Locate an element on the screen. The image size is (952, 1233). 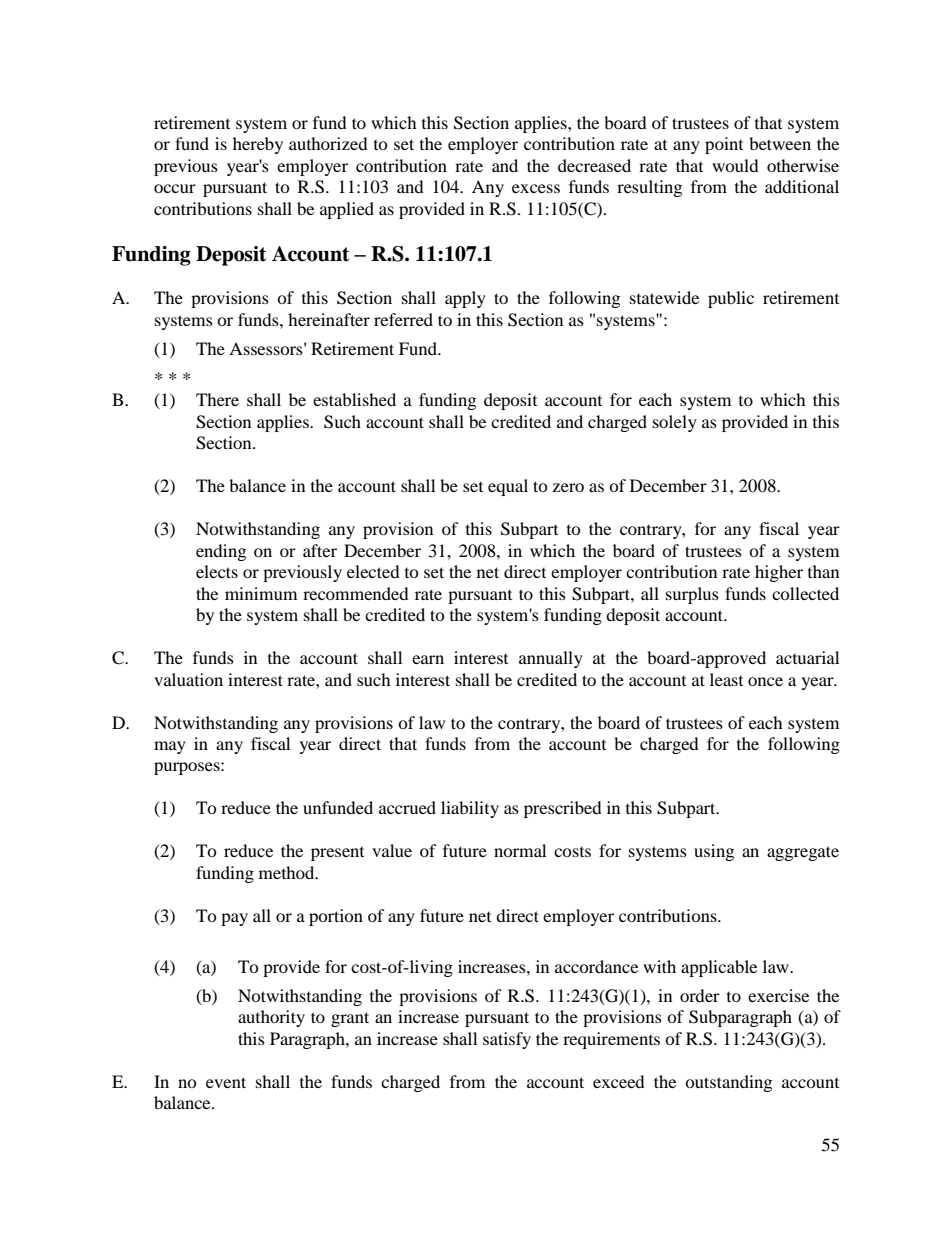
ending is located at coordinates (221, 552).
